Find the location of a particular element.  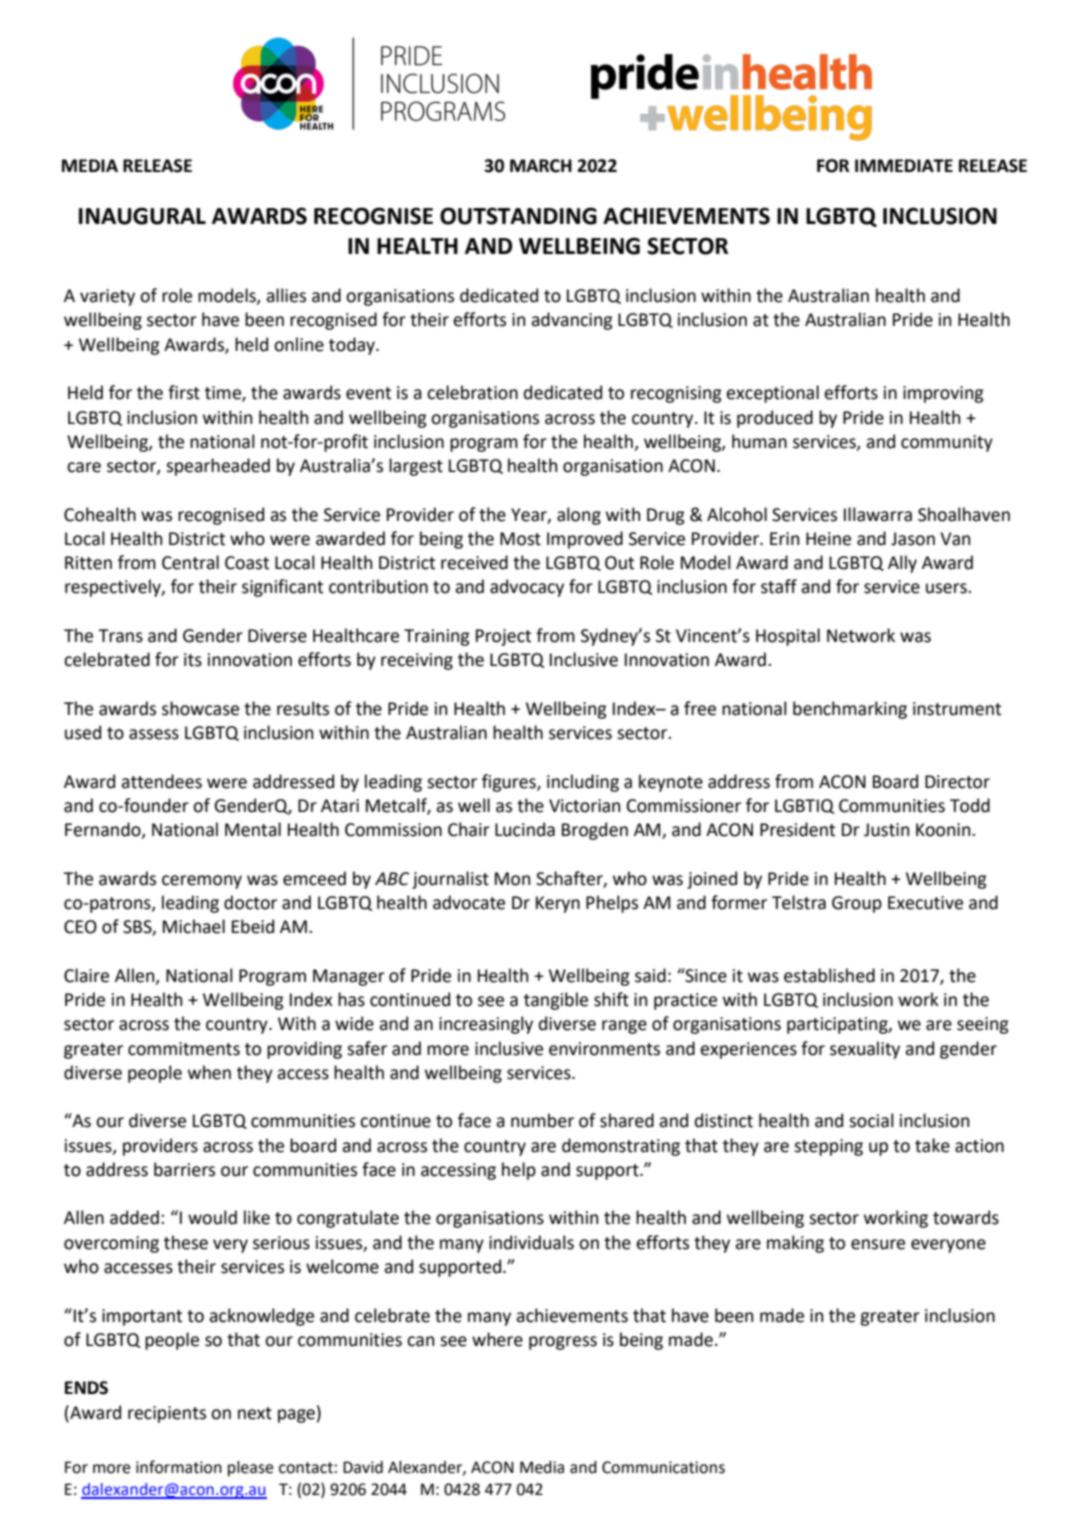

INAUGURAL is located at coordinates (142, 216).
